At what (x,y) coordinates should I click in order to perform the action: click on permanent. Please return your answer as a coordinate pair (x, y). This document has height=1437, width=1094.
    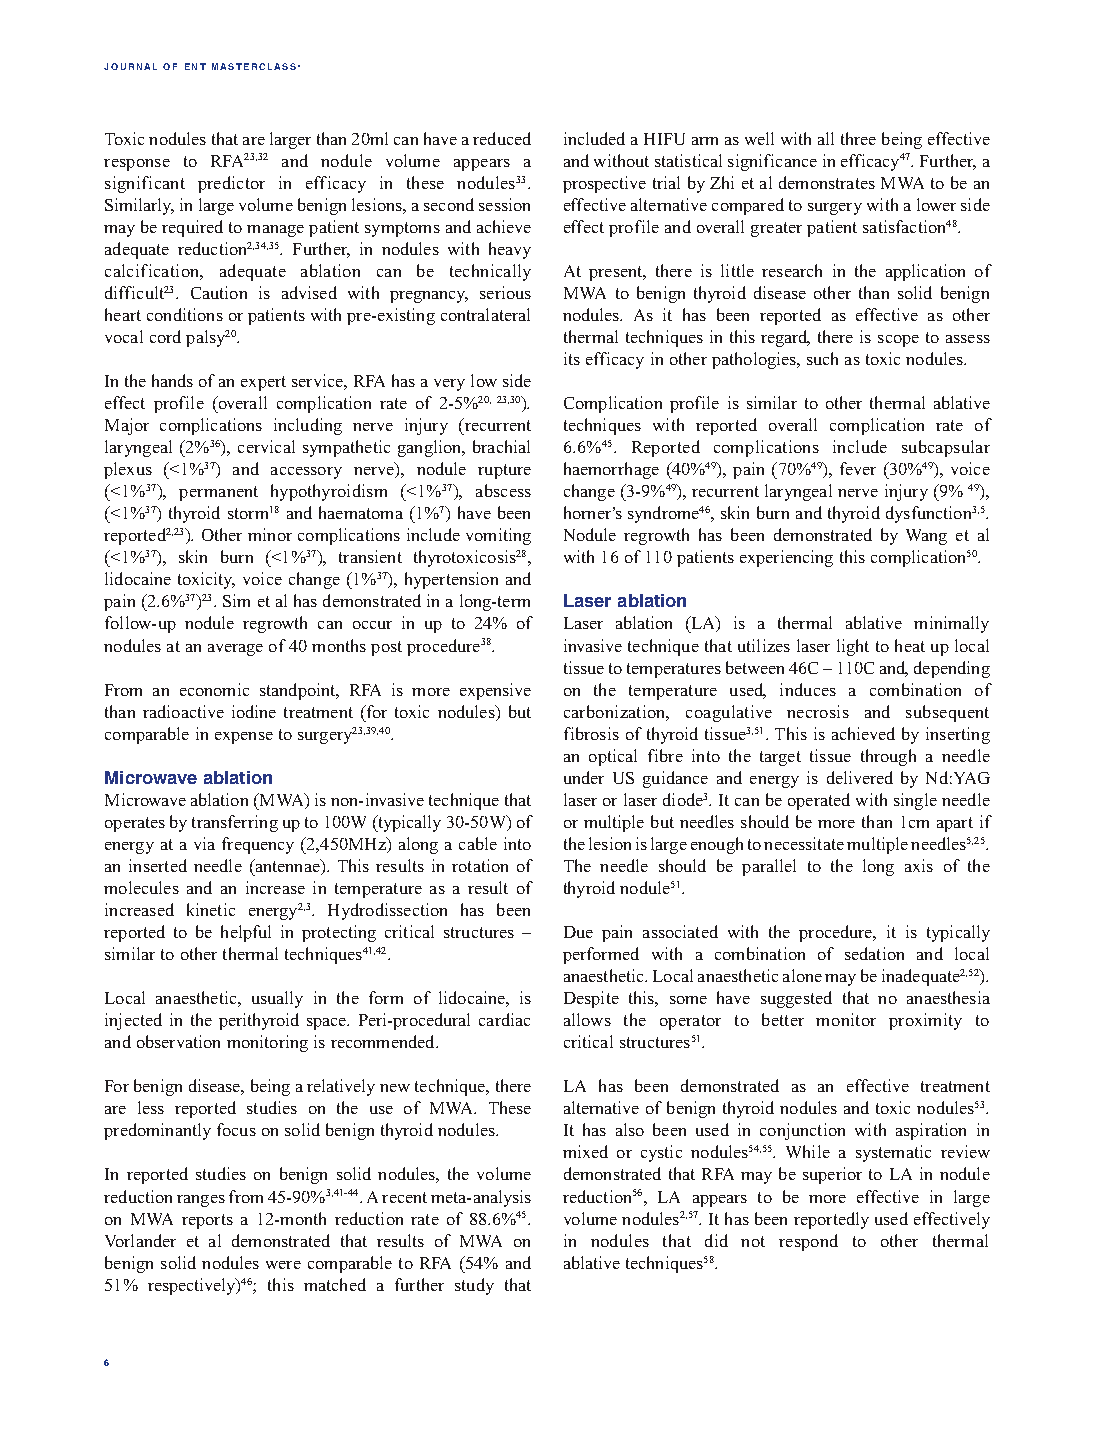
    Looking at the image, I should click on (218, 493).
